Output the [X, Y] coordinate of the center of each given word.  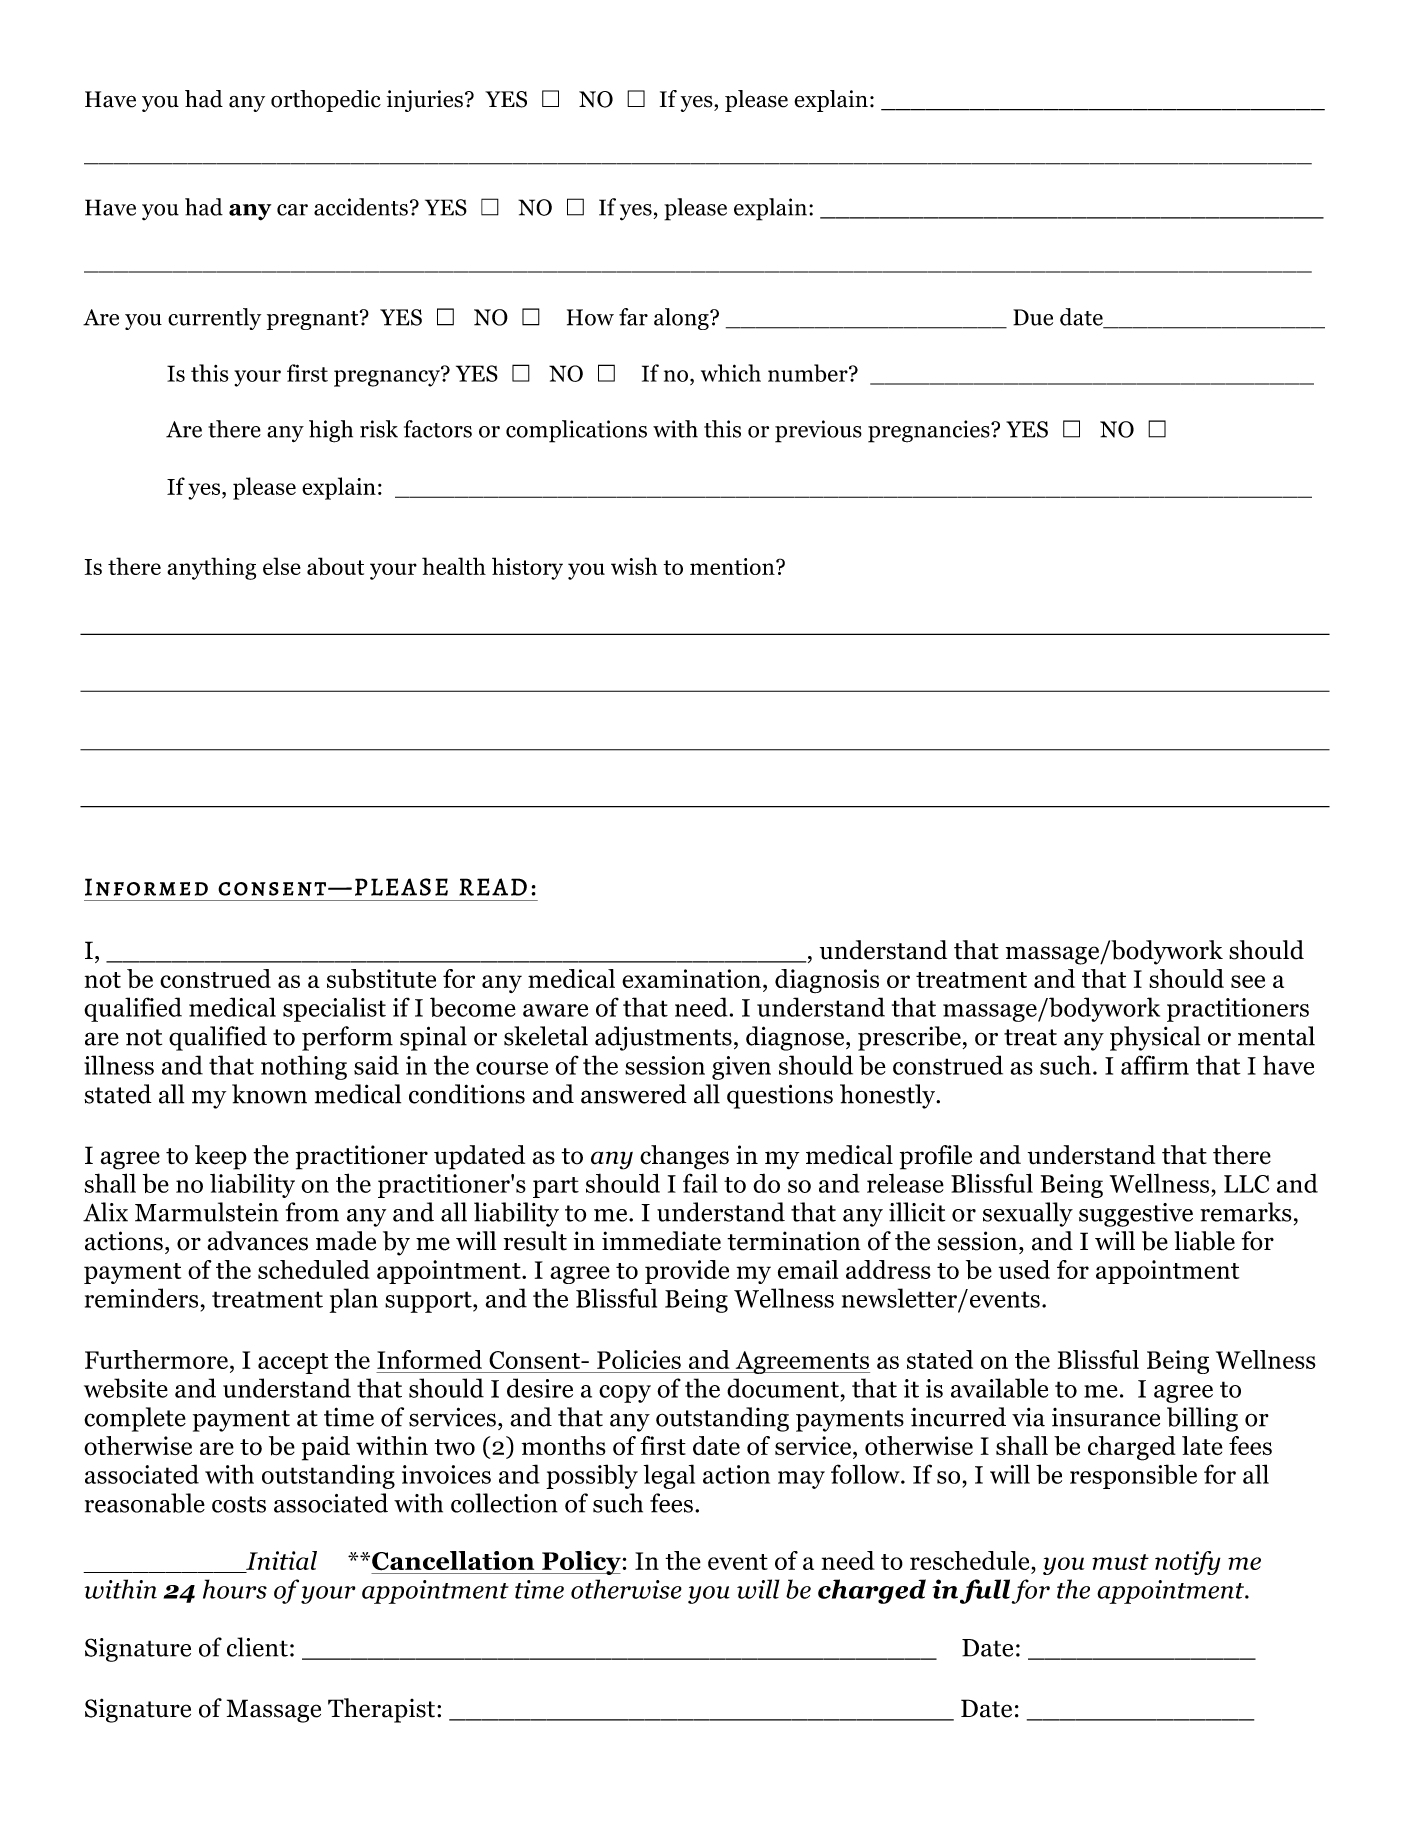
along [682, 319]
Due [1033, 317]
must [1120, 1562]
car [292, 210]
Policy [580, 1563]
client [257, 1647]
